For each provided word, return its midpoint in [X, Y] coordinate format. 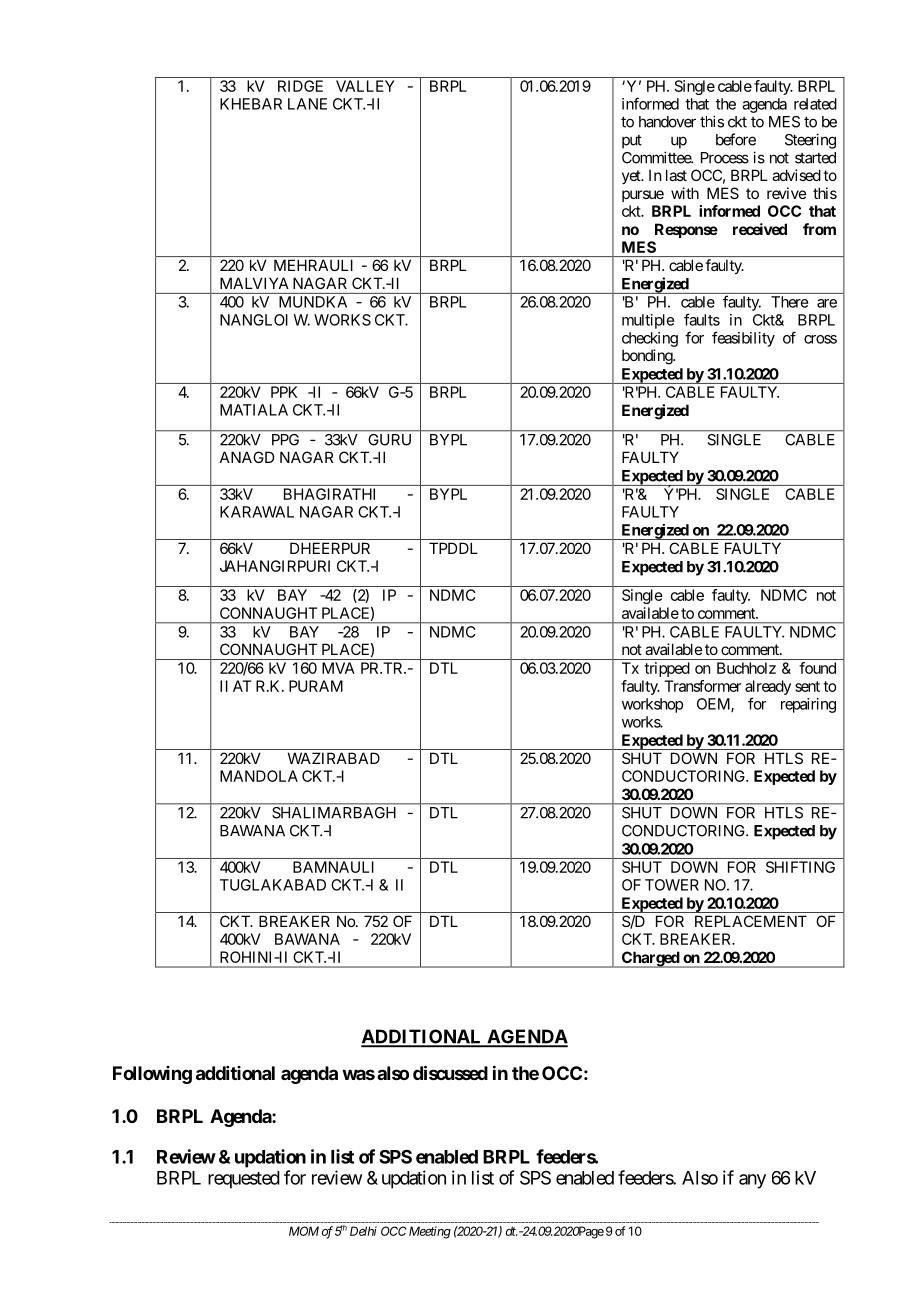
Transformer [702, 686]
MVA [338, 668]
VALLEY [365, 86]
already [768, 687]
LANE [307, 104]
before [736, 139]
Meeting [430, 1232]
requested [244, 1180]
